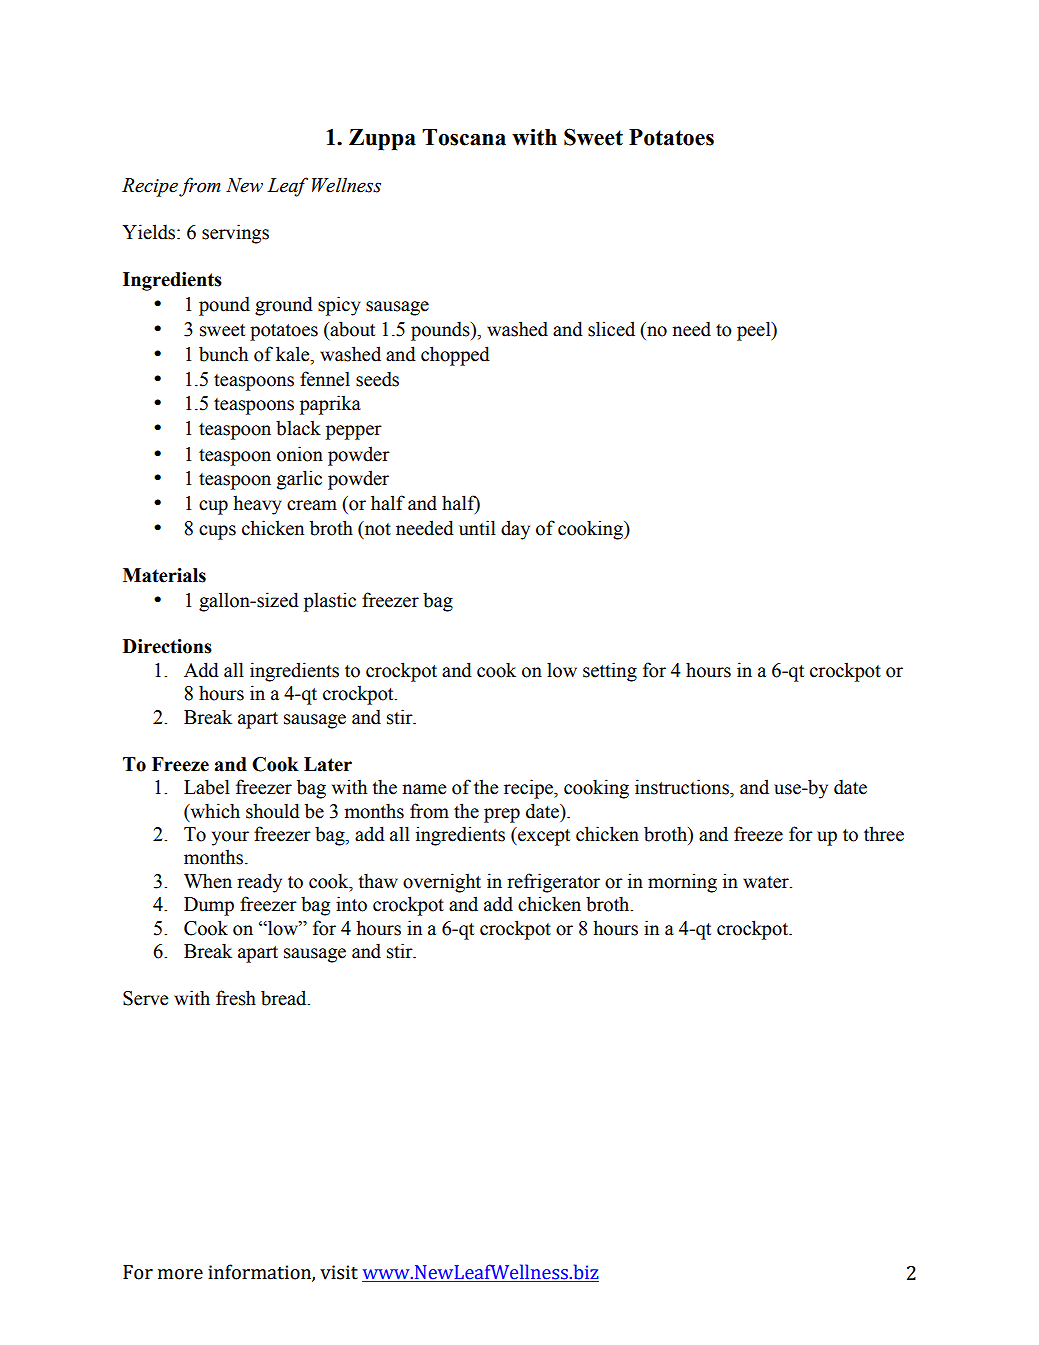  Describe the element at coordinates (610, 672) in the page. I see `setting` at that location.
